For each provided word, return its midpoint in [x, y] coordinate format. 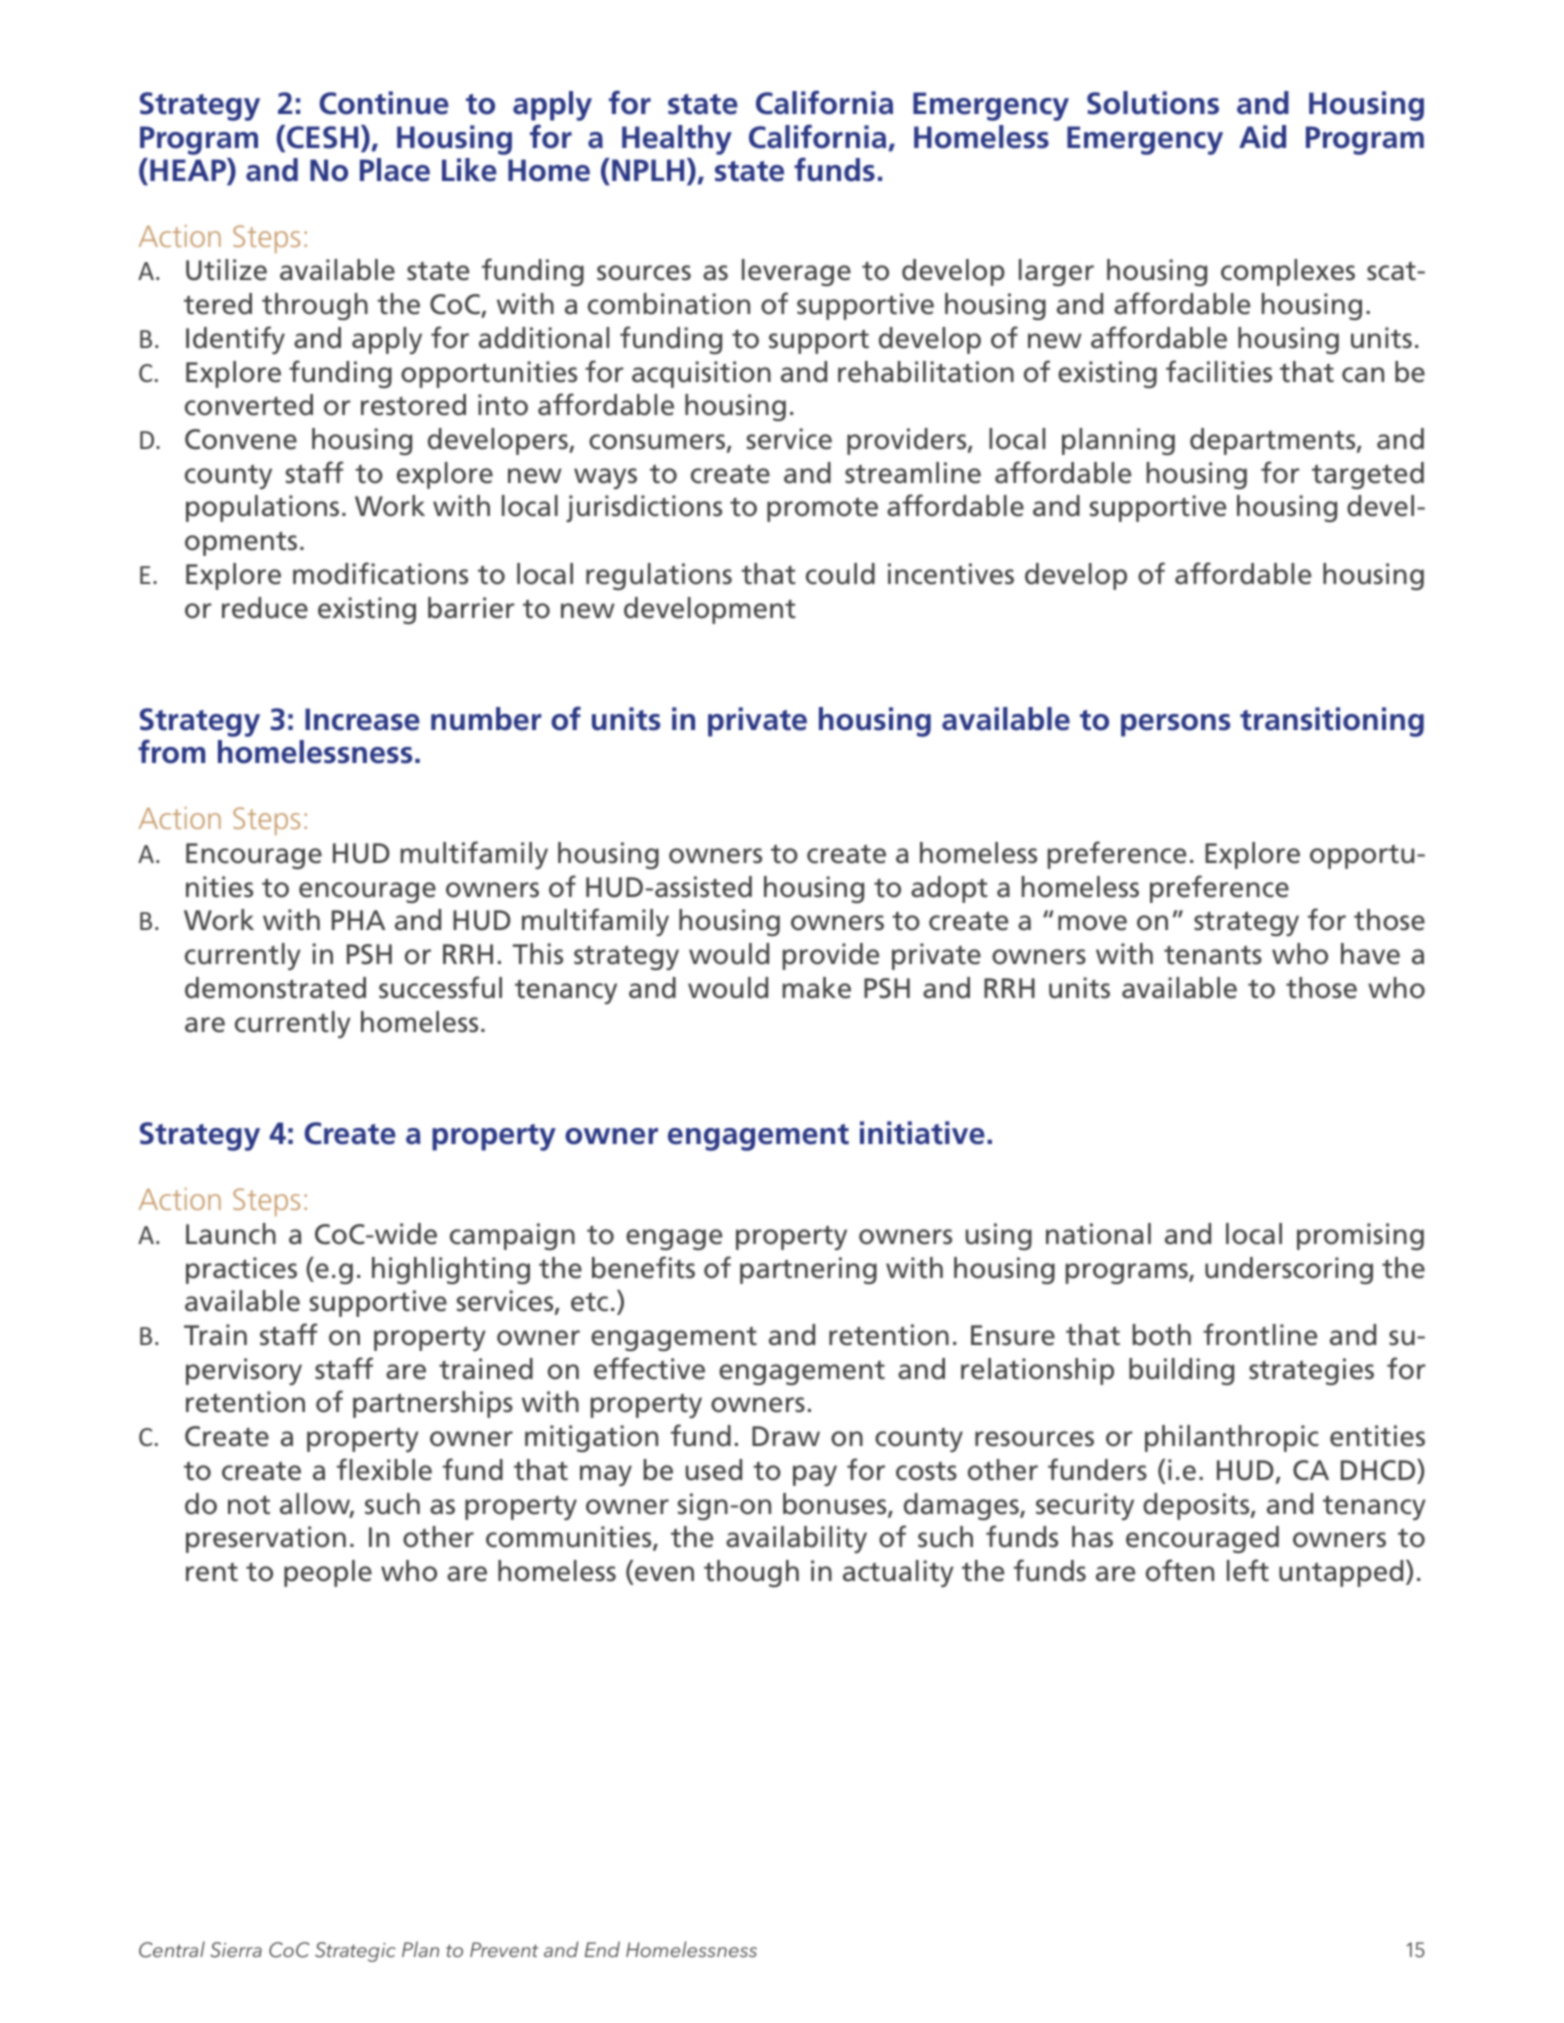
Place [395, 170]
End [602, 1949]
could [840, 574]
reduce [265, 608]
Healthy [677, 140]
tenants [1213, 955]
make [816, 988]
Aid [1262, 137]
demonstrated [275, 988]
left [1248, 1570]
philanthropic [1232, 1438]
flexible [384, 1469]
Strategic [355, 1952]
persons [1175, 725]
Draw [786, 1436]
